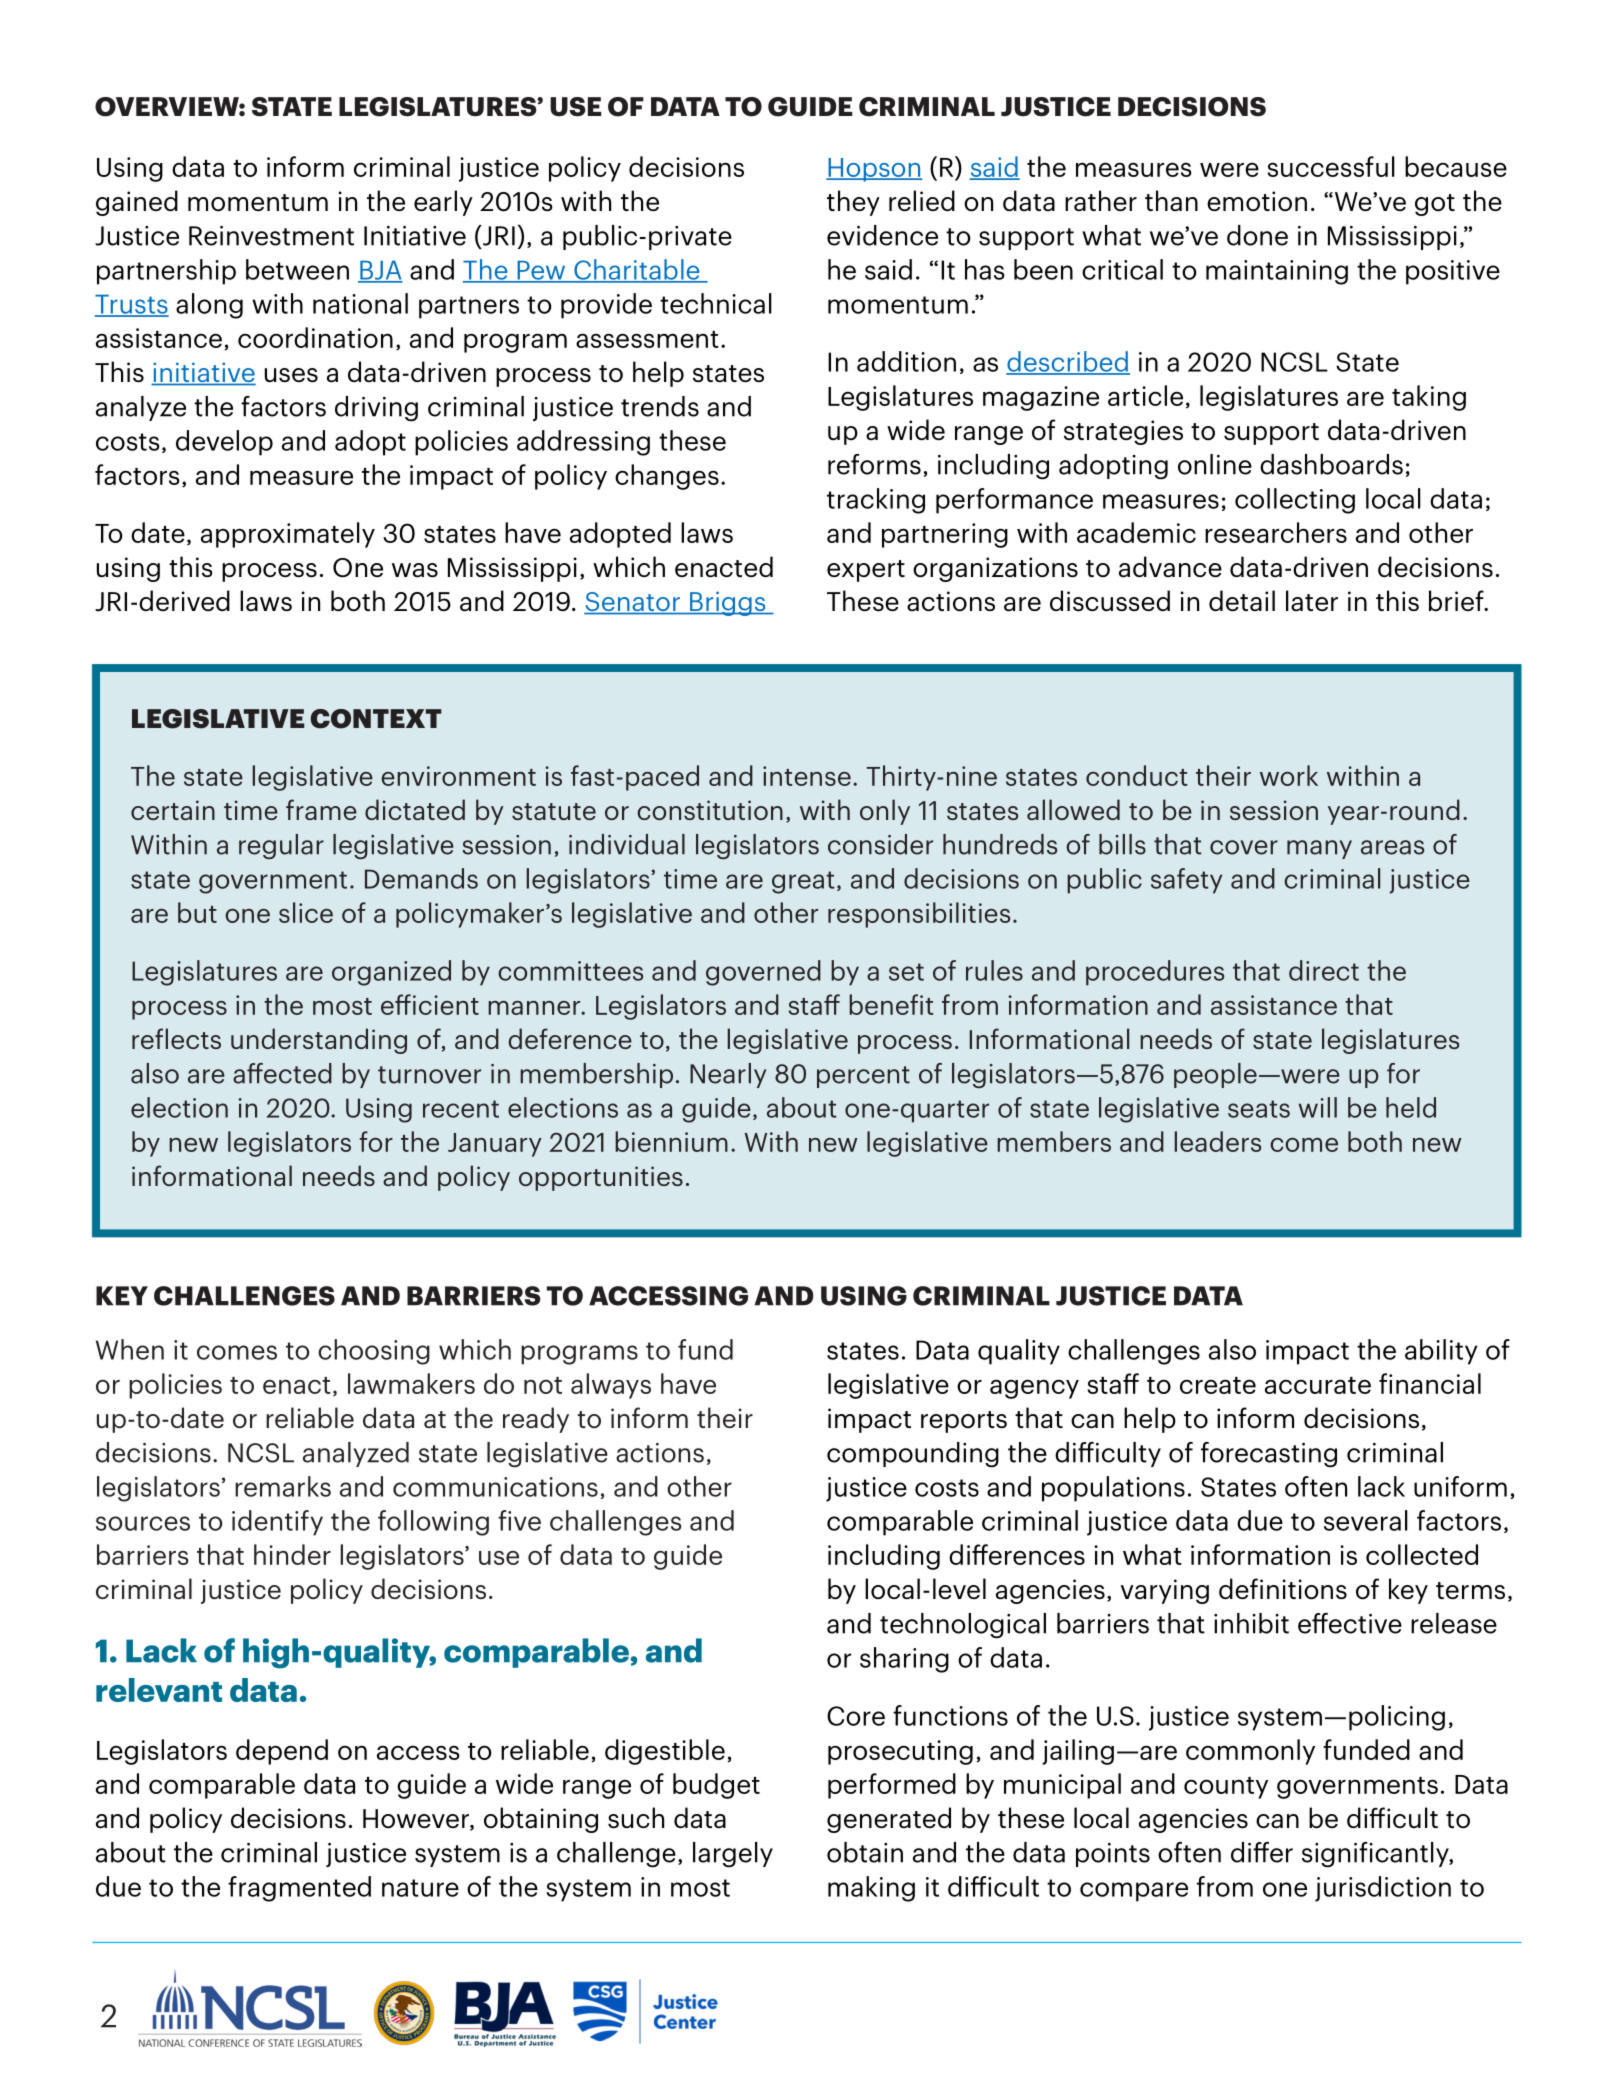 The height and width of the page is (2085, 1611). I want to click on largely, so click(733, 1855).
